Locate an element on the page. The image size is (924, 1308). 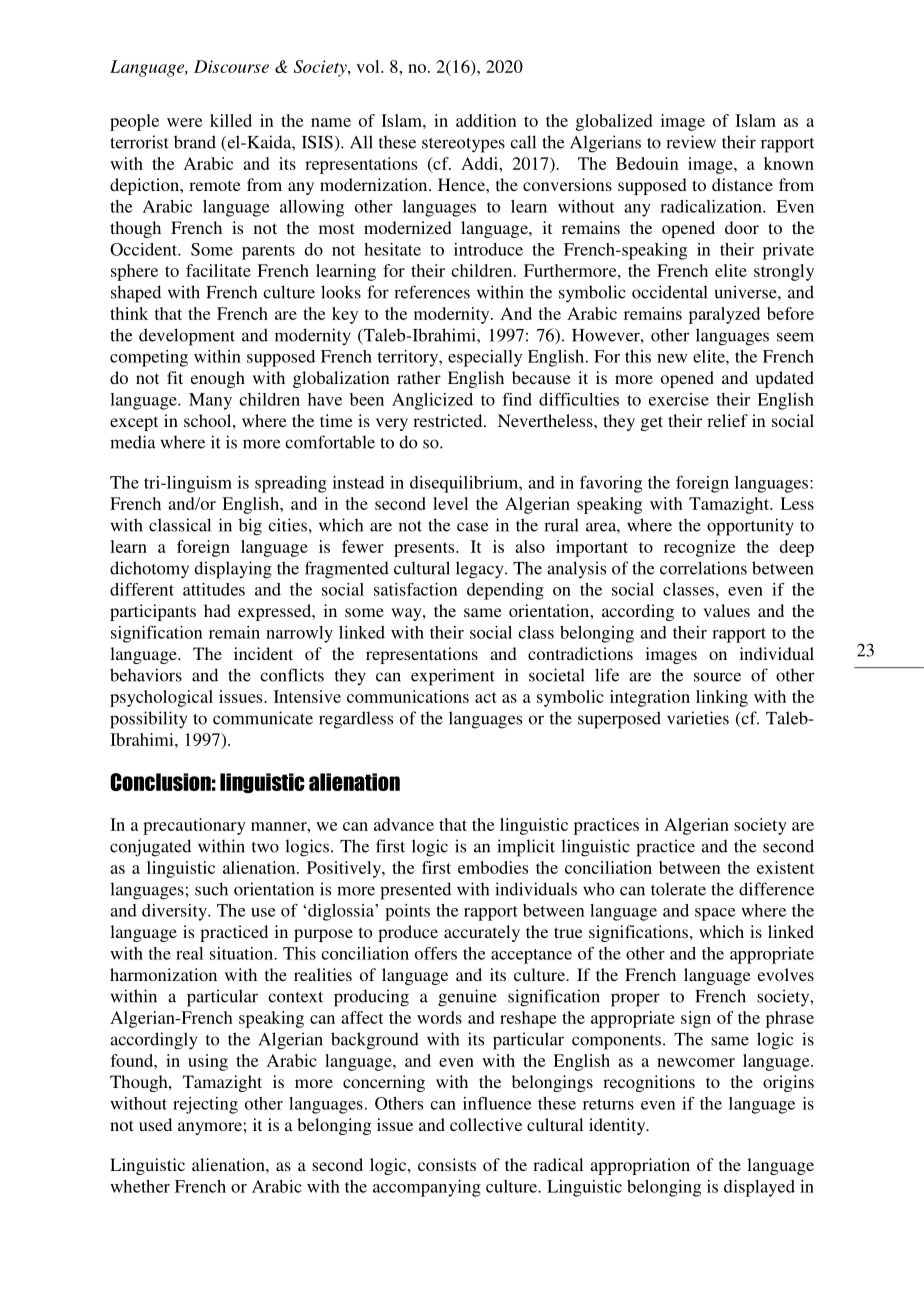
consists is located at coordinates (447, 1164).
